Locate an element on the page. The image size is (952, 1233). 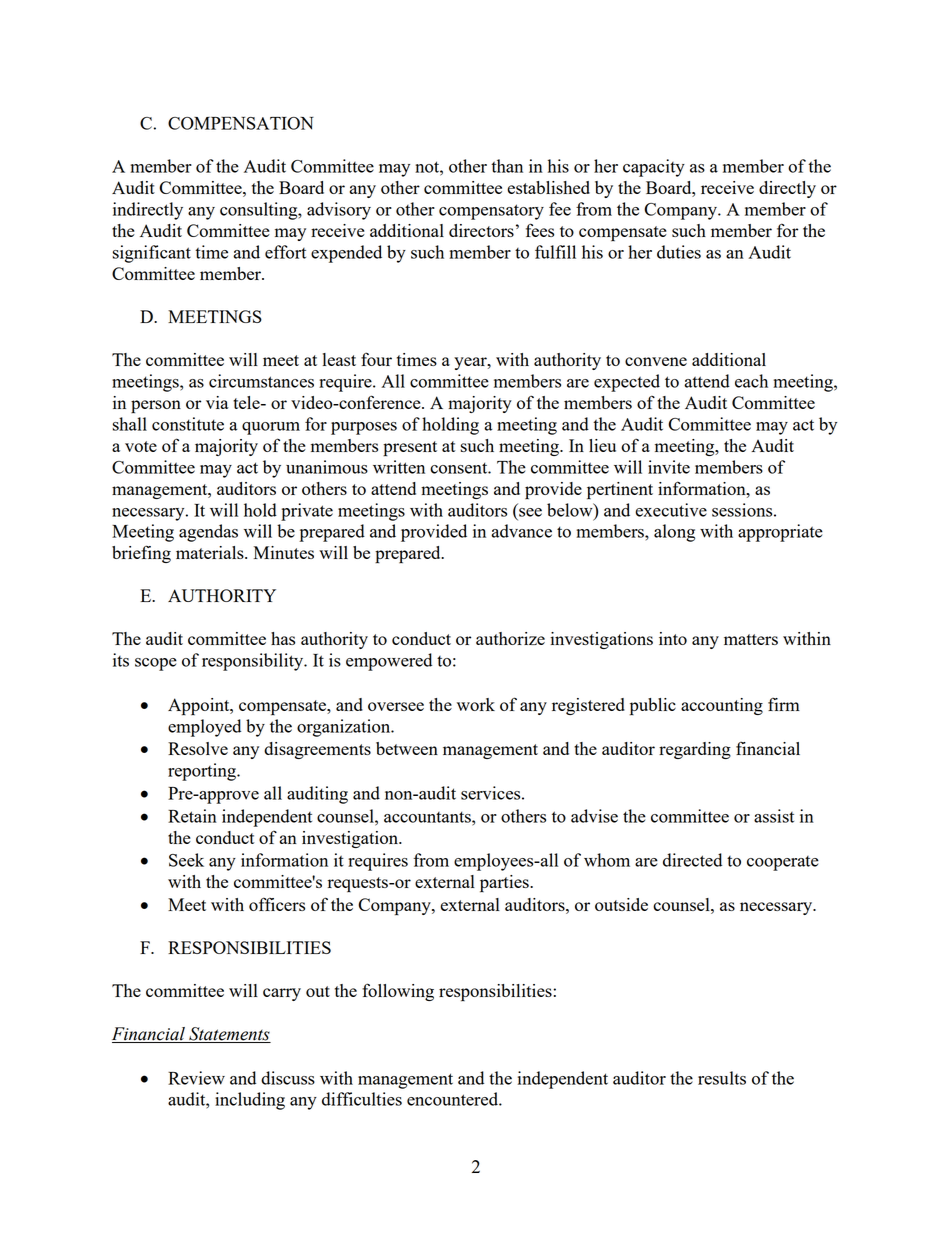
COMPENSATION is located at coordinates (241, 123).
